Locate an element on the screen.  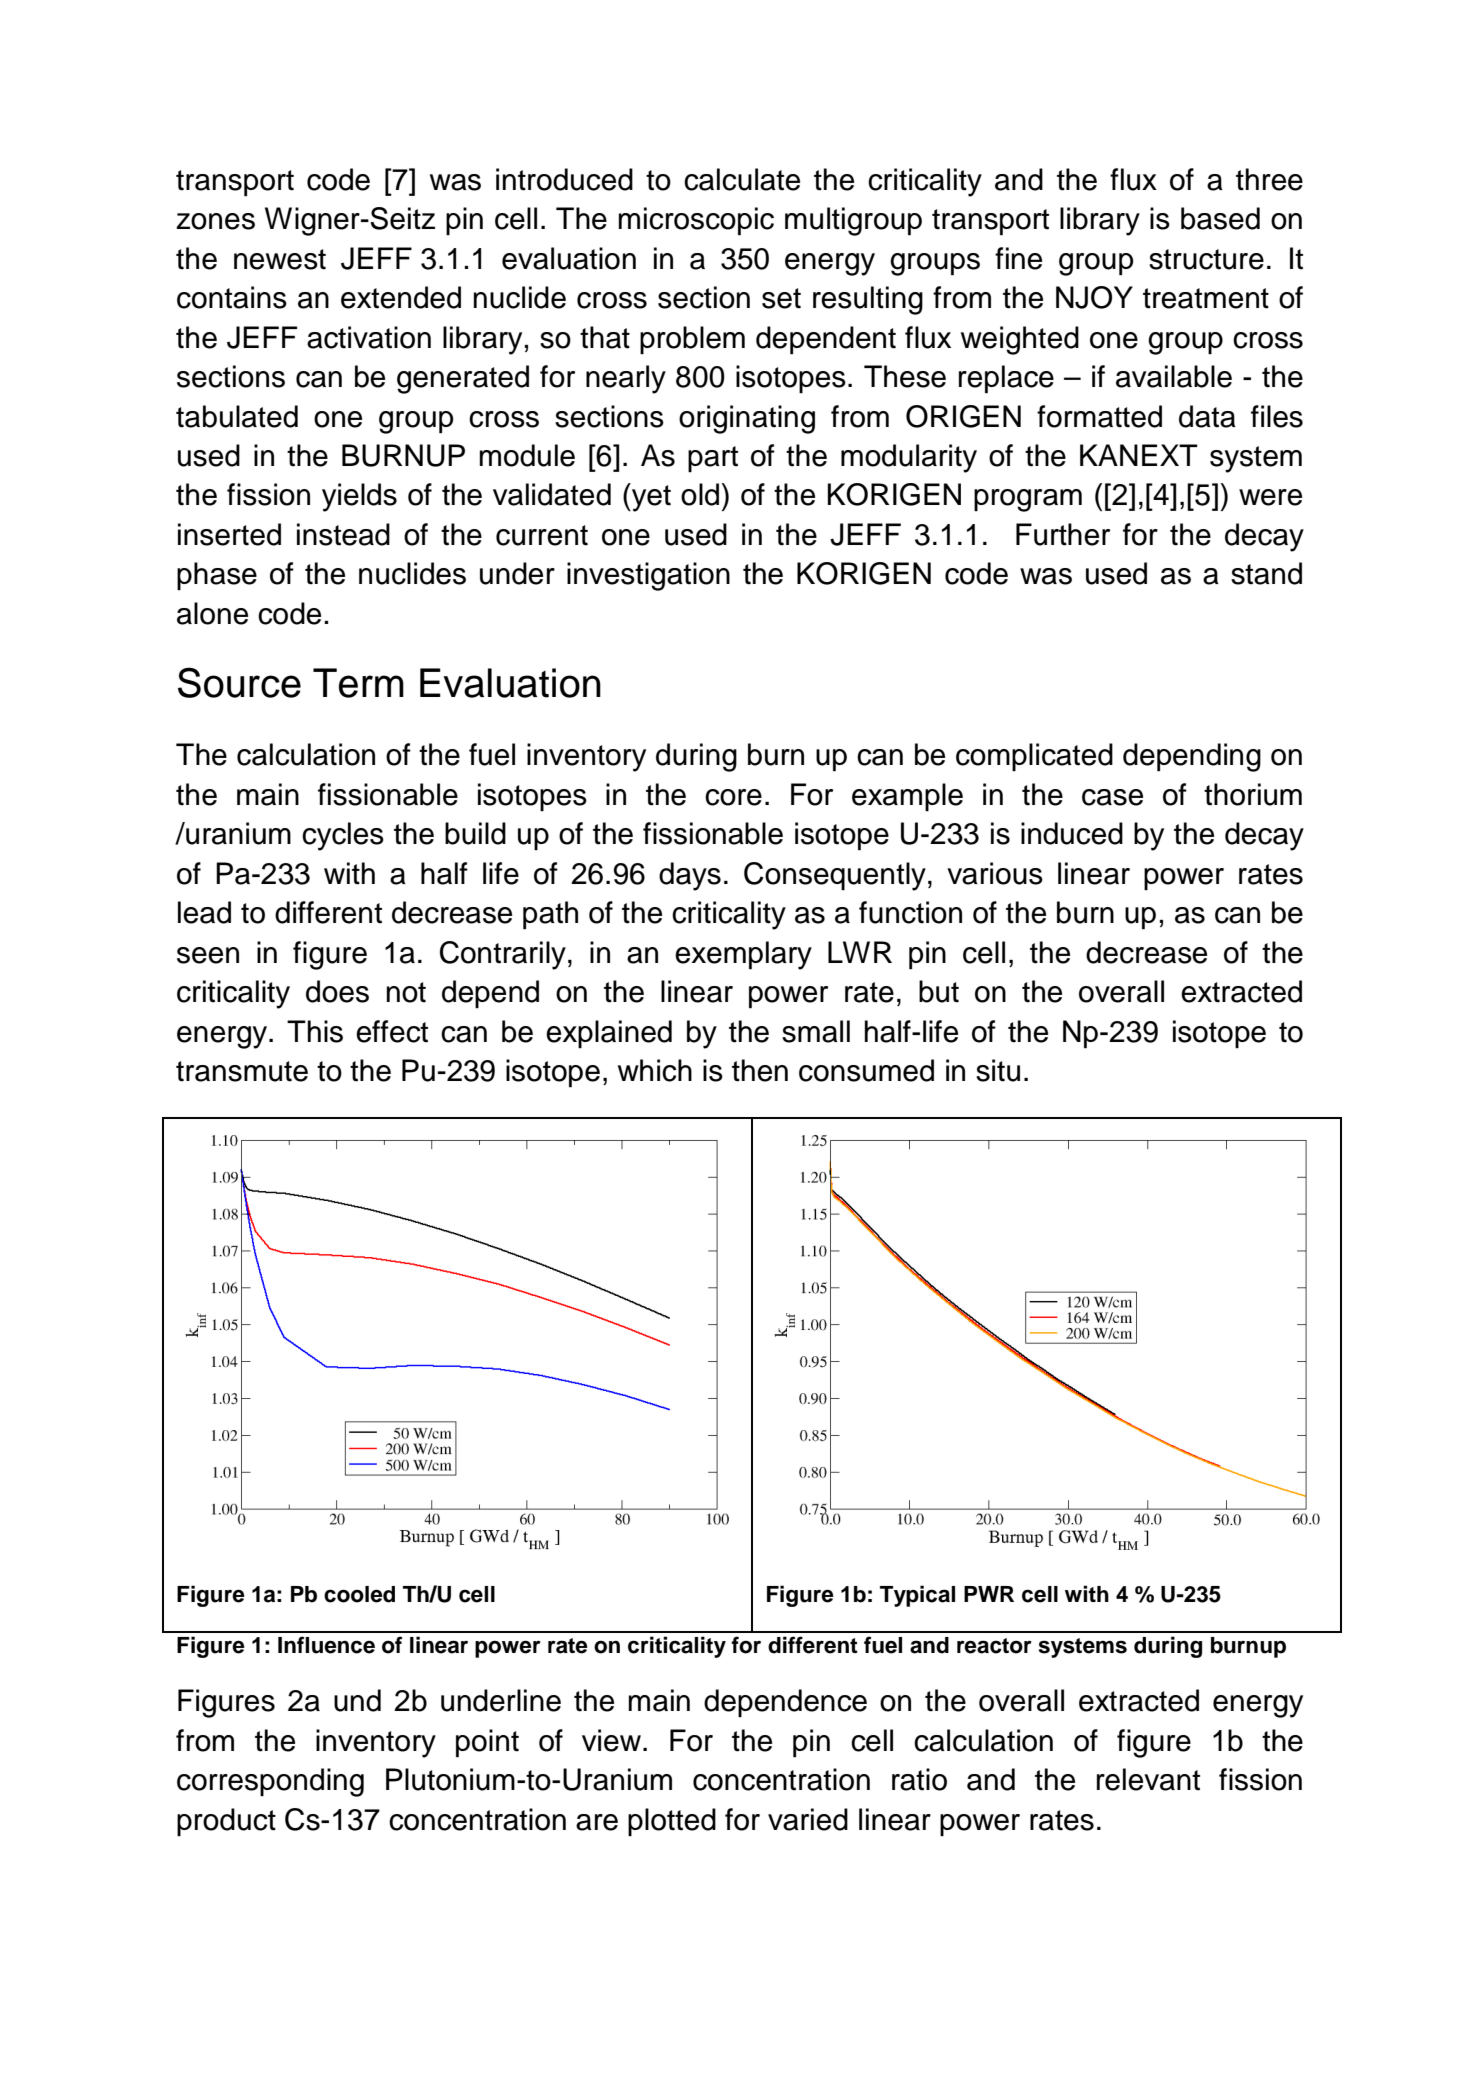
corresponding is located at coordinates (270, 1782).
